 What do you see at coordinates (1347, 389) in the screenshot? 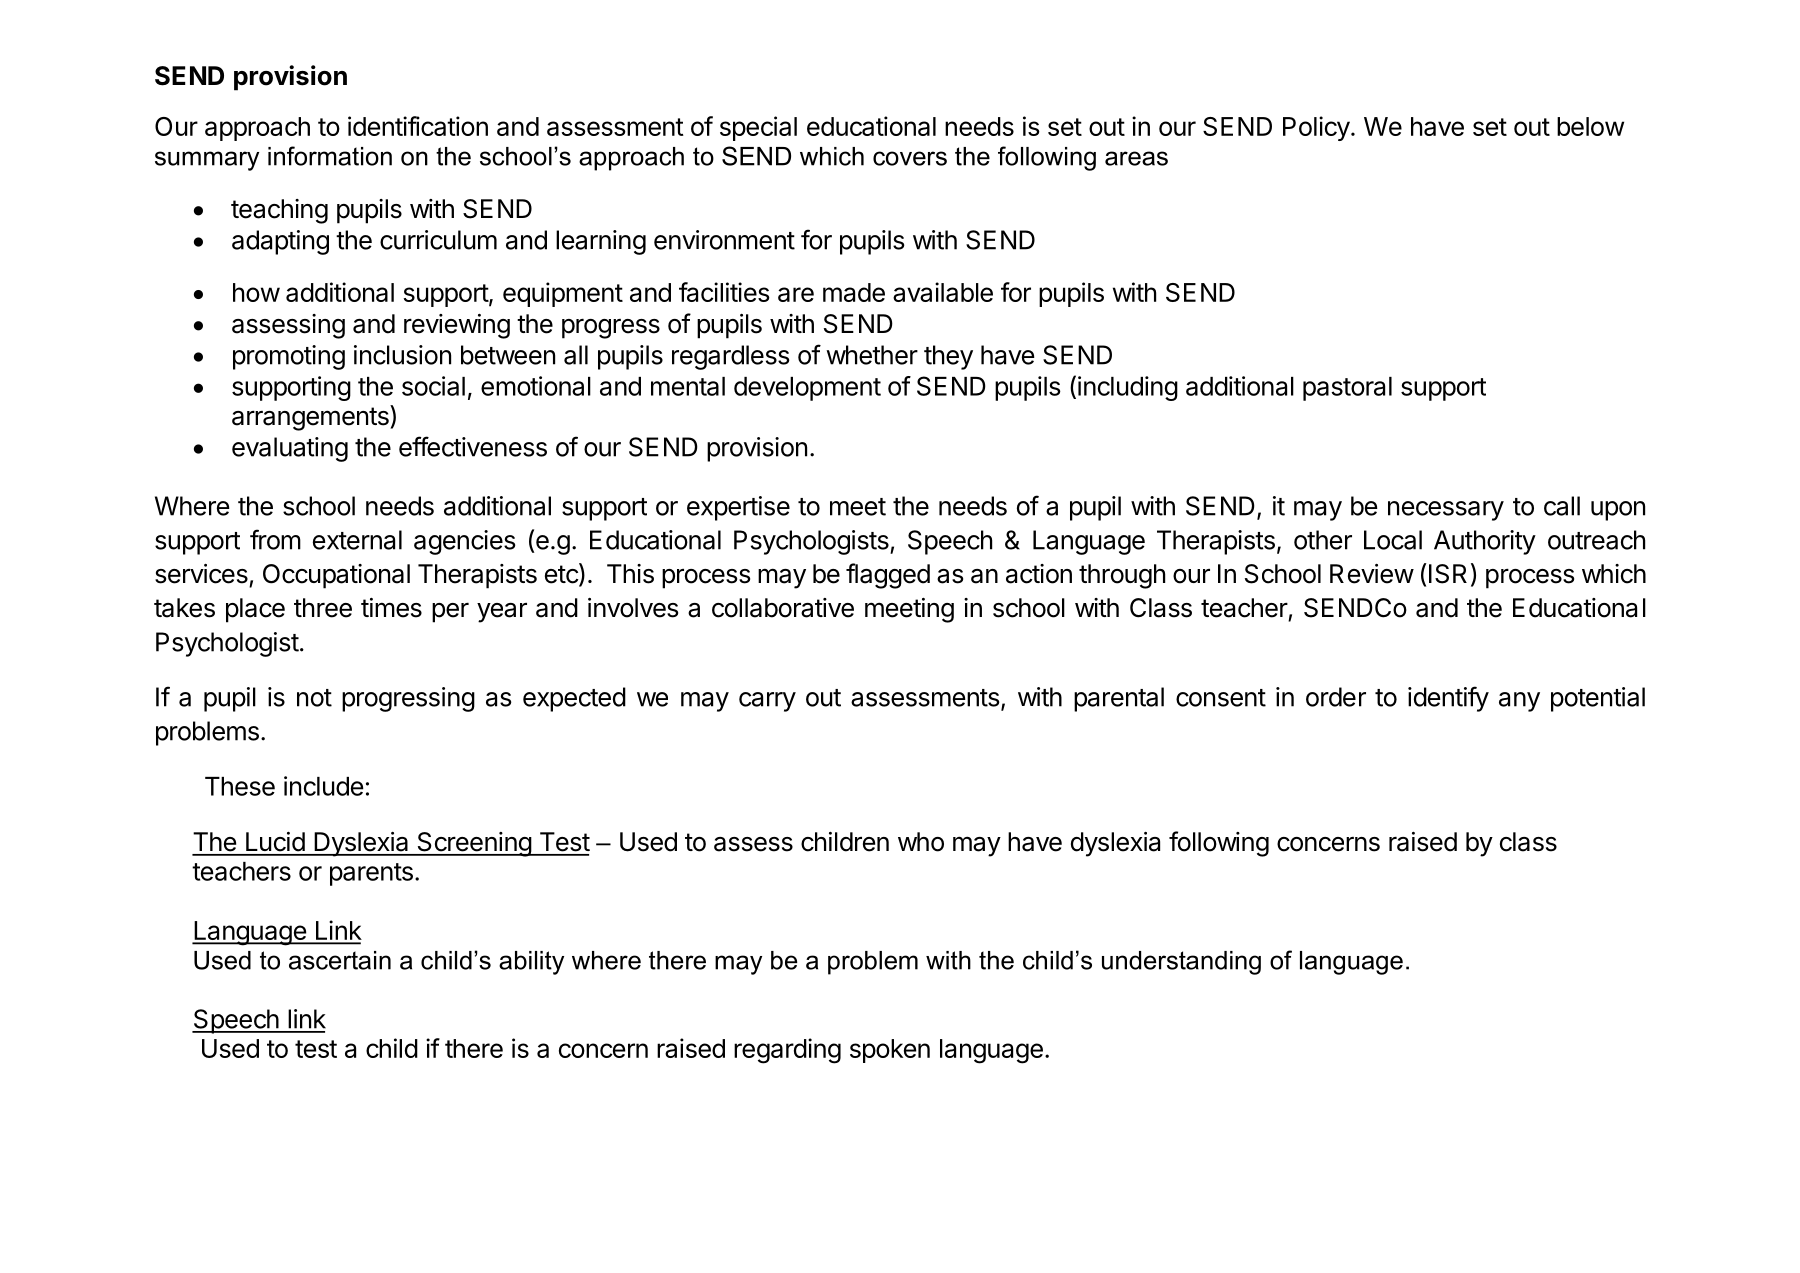
I see `pastoral` at bounding box center [1347, 389].
